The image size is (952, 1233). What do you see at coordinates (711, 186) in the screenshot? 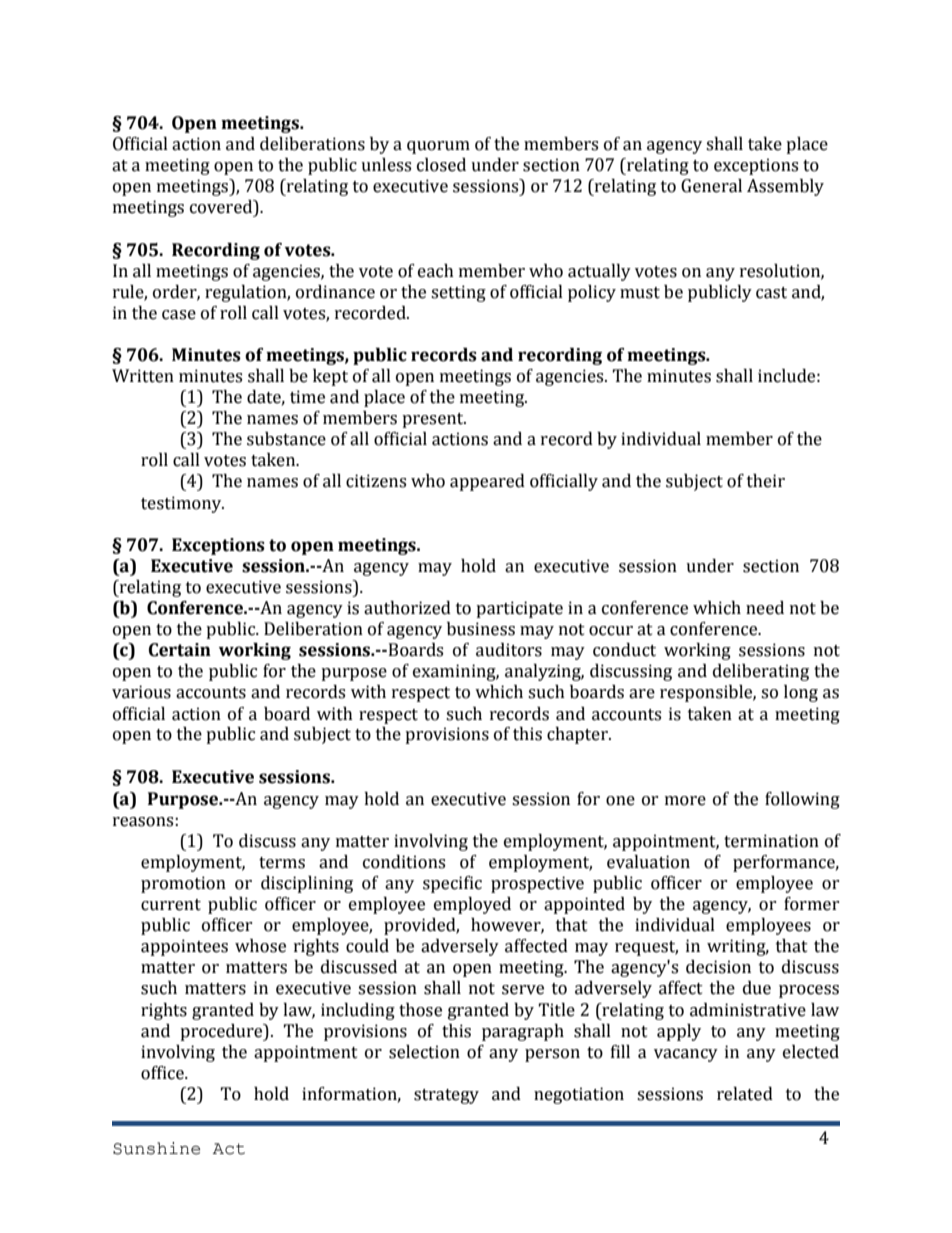
I see `General` at bounding box center [711, 186].
